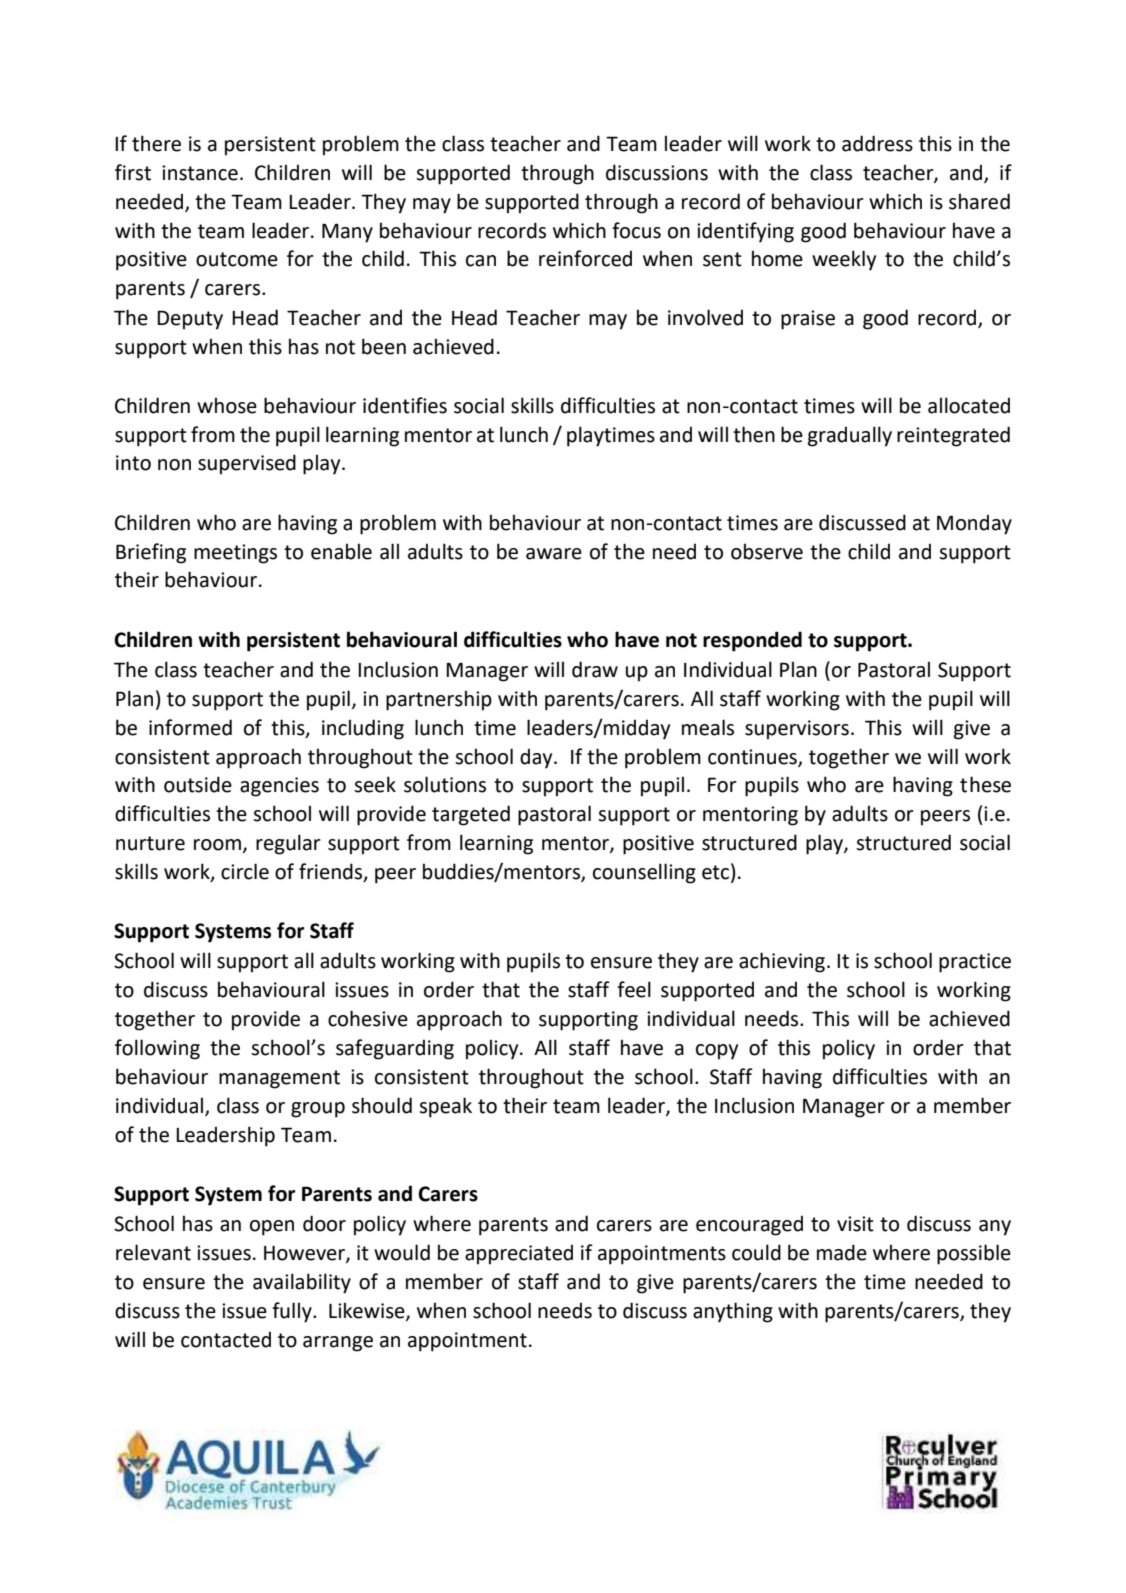 The width and height of the page is (1126, 1593). What do you see at coordinates (634, 989) in the page?
I see `feel` at bounding box center [634, 989].
